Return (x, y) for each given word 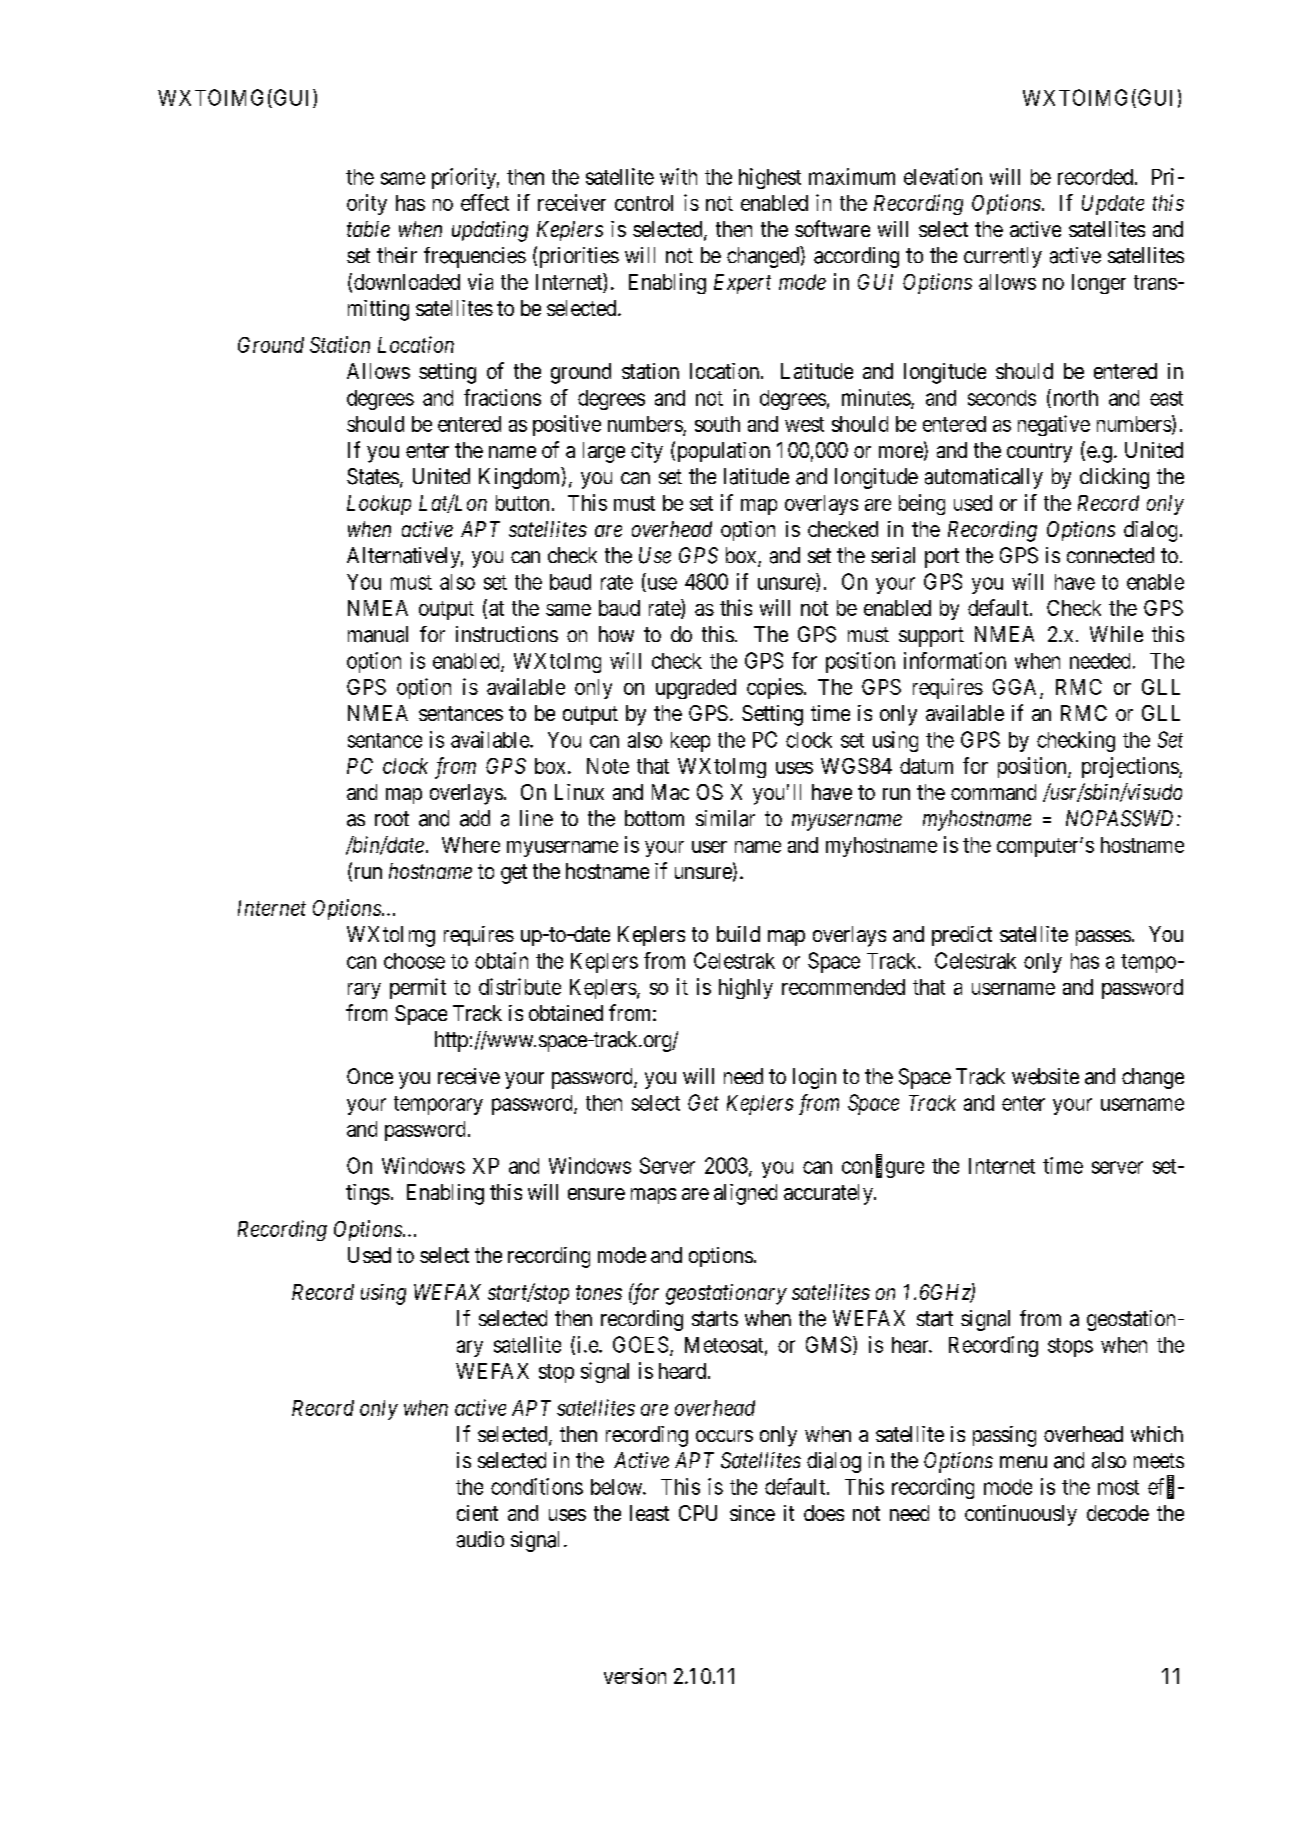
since (752, 1513)
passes (1103, 938)
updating (490, 231)
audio (480, 1539)
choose (414, 961)
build (738, 934)
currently (1003, 257)
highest (770, 178)
